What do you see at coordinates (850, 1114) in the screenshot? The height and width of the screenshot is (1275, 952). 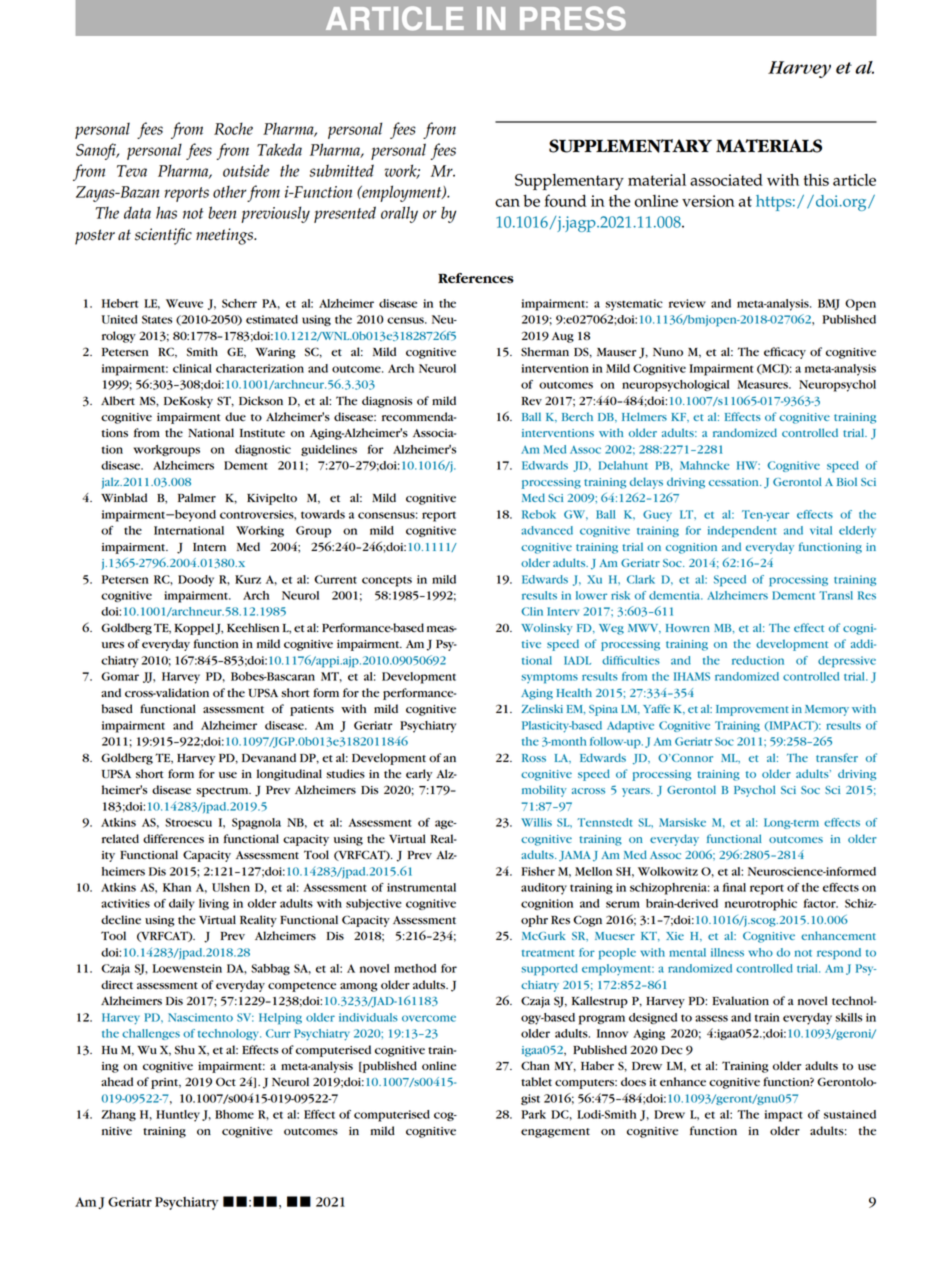 I see `sustained` at bounding box center [850, 1114].
